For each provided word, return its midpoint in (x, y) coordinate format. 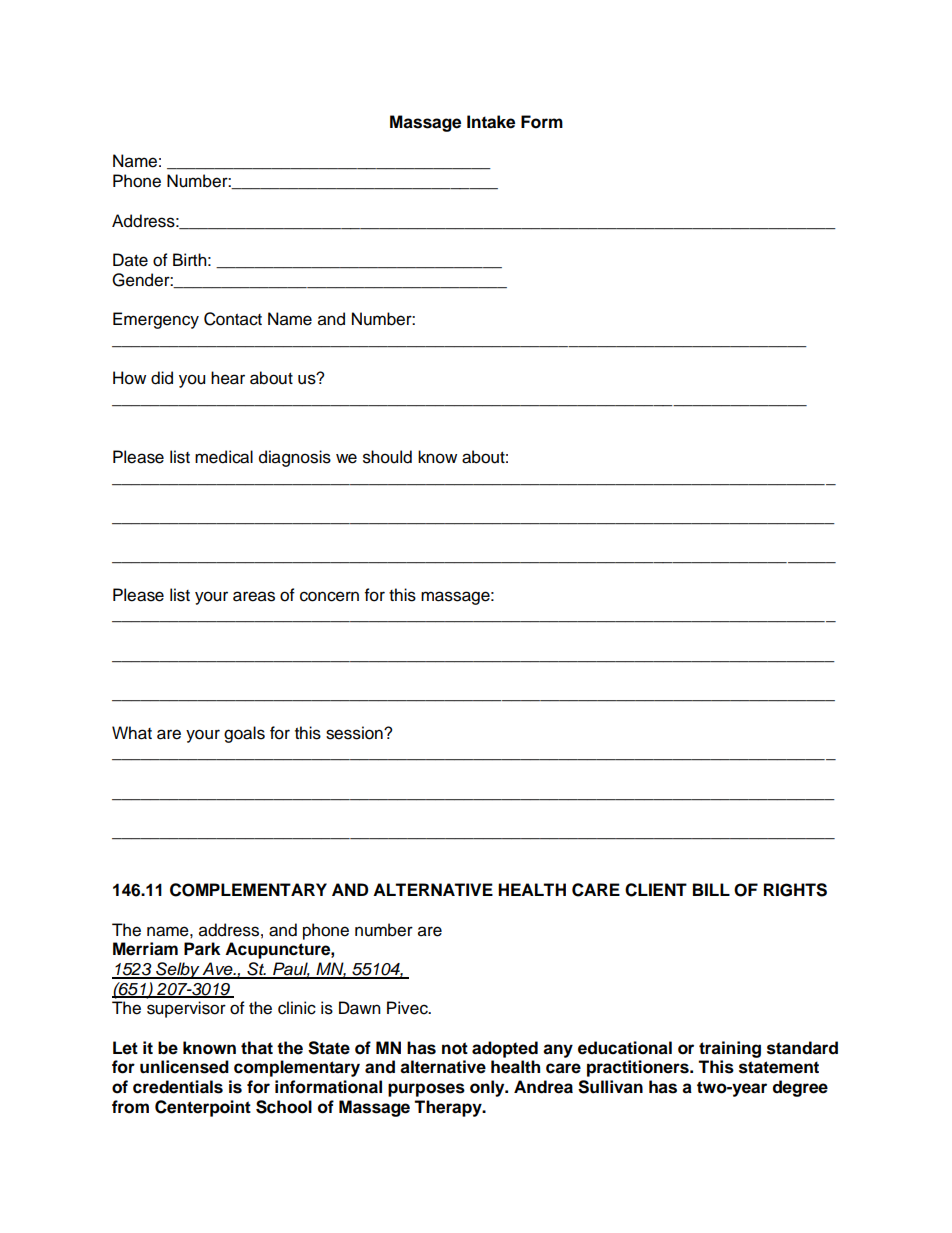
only (488, 1088)
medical (224, 457)
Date (130, 260)
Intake (491, 122)
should (387, 457)
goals (244, 734)
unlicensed (184, 1067)
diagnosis (295, 458)
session (355, 733)
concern (329, 596)
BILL (711, 889)
